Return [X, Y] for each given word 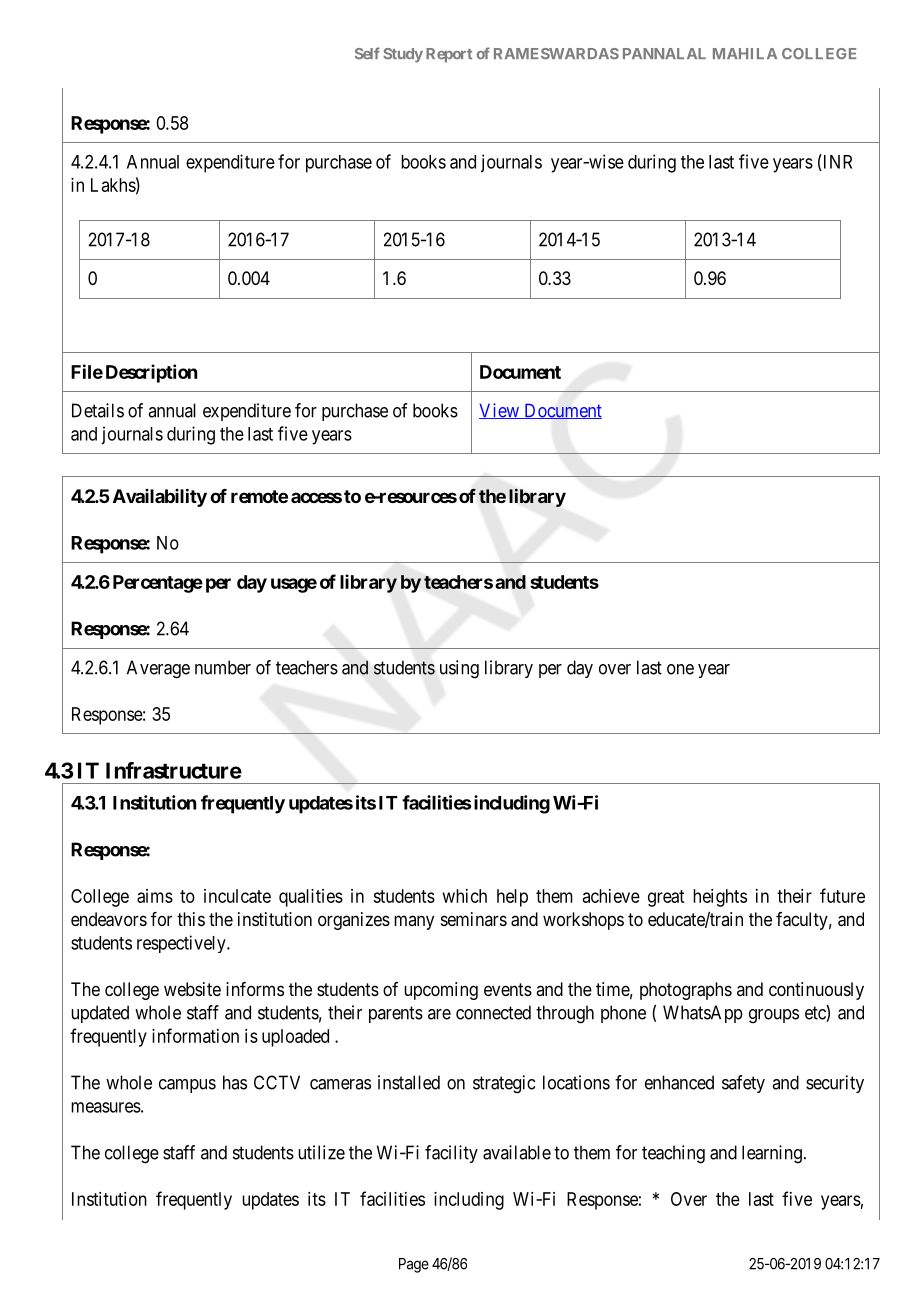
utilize [321, 1152]
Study [403, 55]
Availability [160, 497]
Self [367, 53]
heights [720, 898]
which [465, 896]
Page [414, 1265]
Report [449, 55]
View [500, 411]
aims [155, 896]
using [459, 669]
